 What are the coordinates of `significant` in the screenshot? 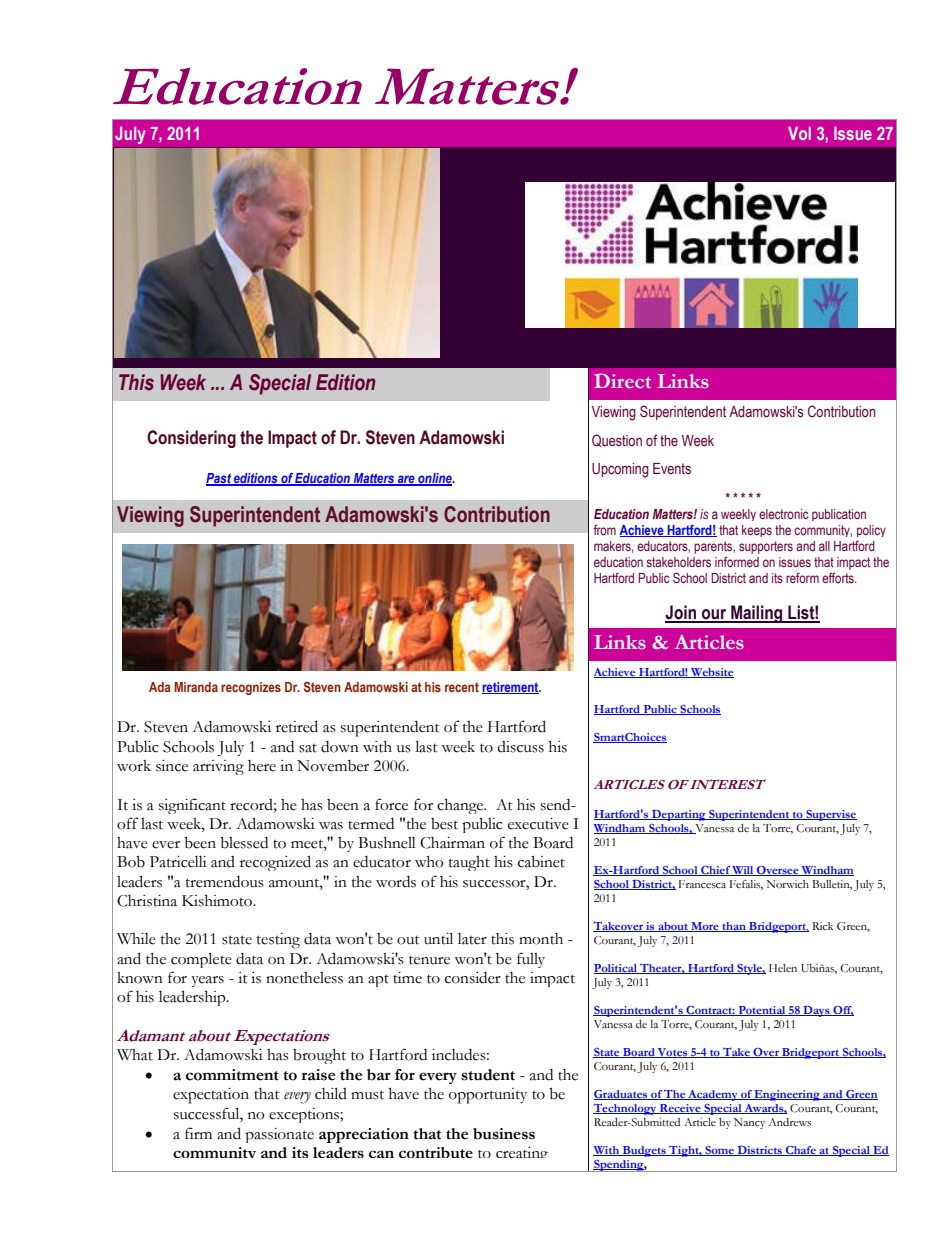 It's located at (192, 806).
